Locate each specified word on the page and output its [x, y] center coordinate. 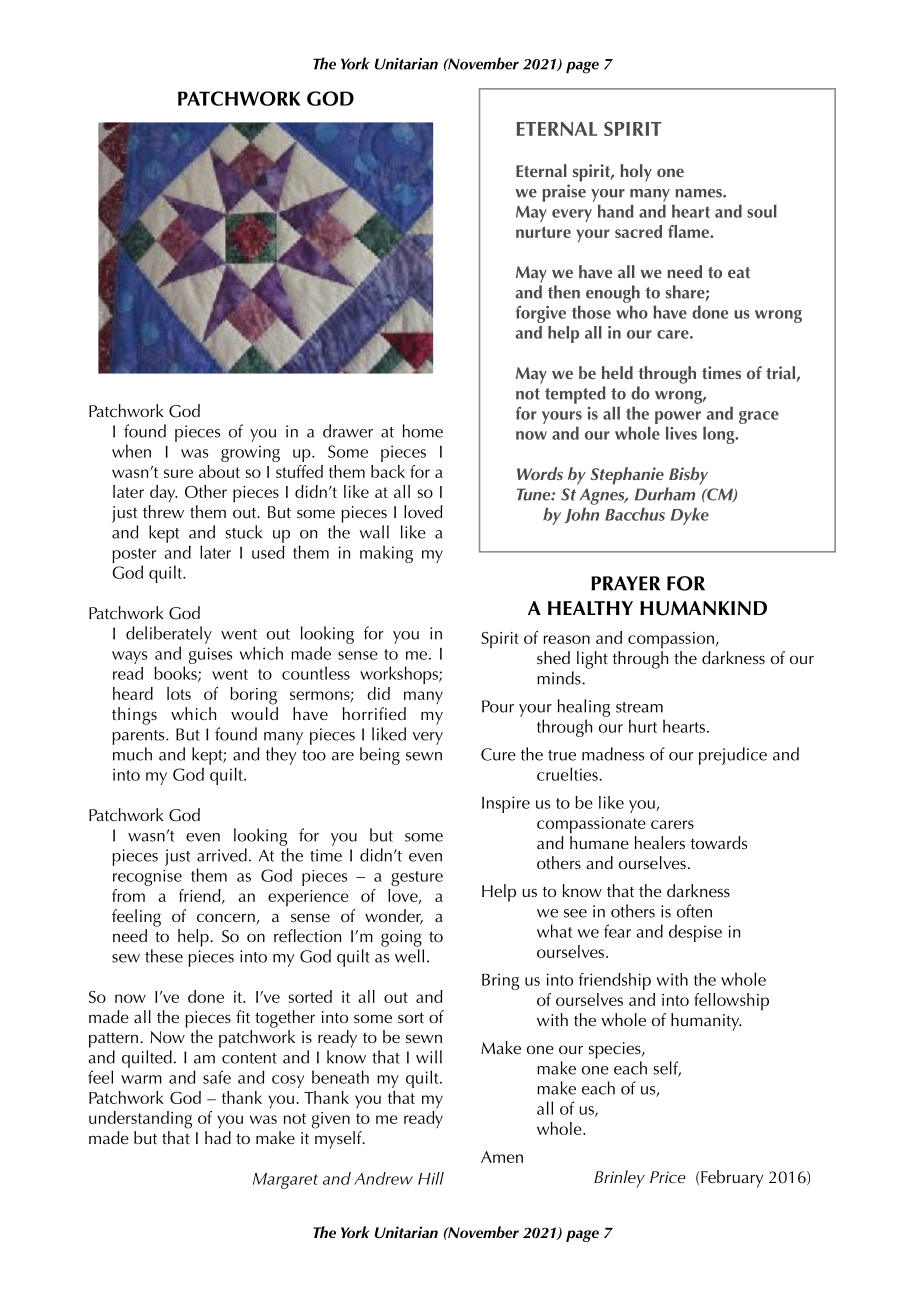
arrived [222, 855]
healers [660, 842]
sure [178, 473]
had [218, 1137]
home [423, 431]
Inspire [506, 804]
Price [668, 1177]
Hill [431, 1178]
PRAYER [625, 583]
